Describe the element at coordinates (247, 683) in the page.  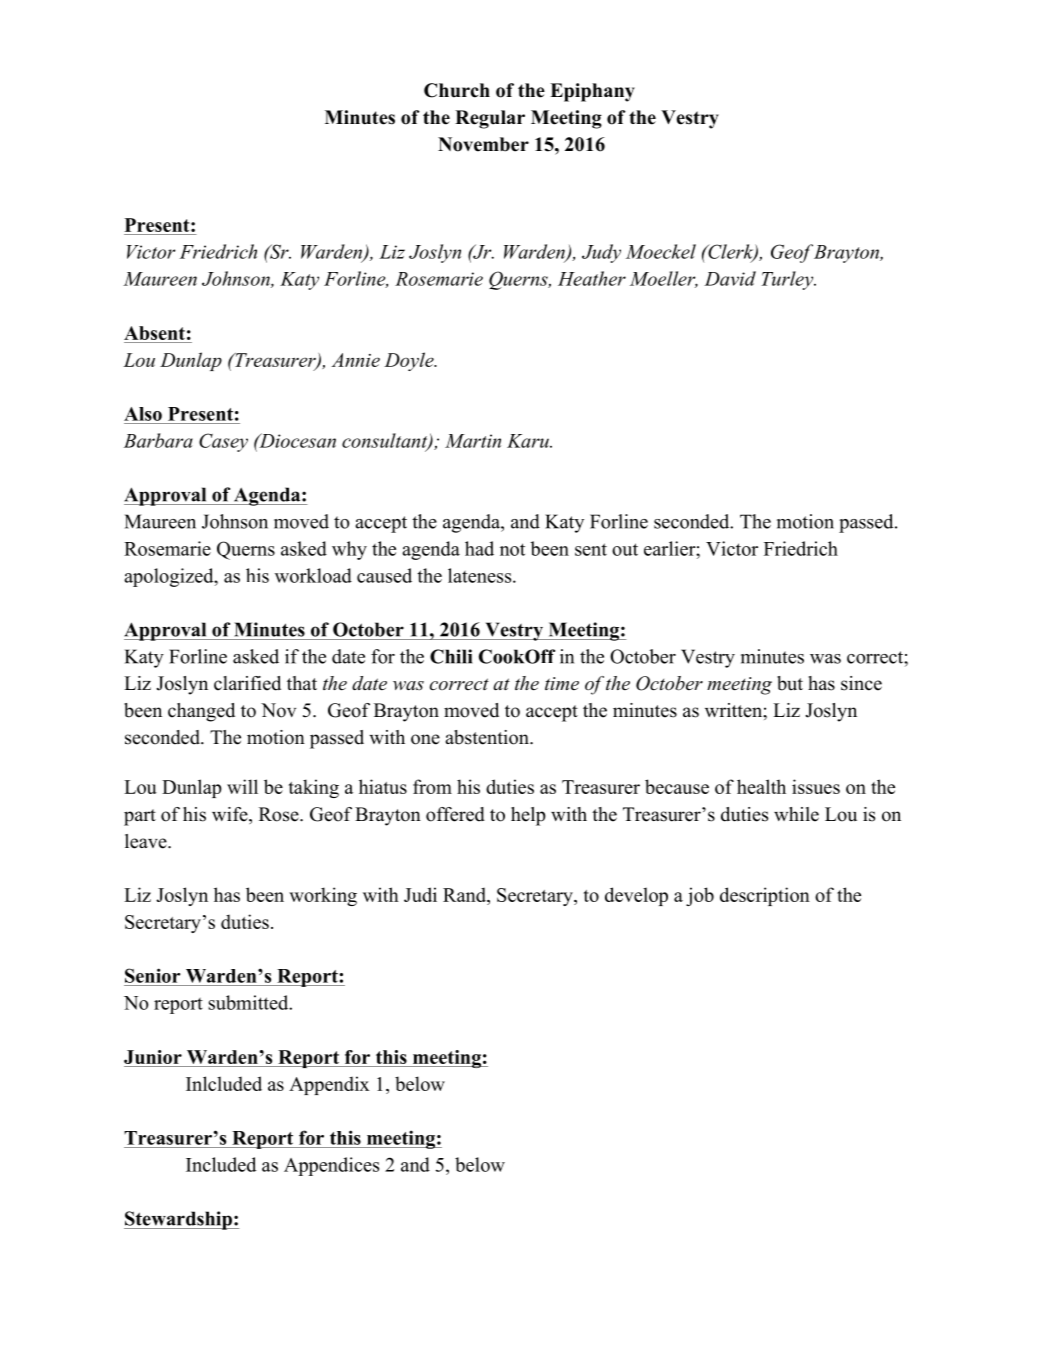
I see `clarified` at that location.
